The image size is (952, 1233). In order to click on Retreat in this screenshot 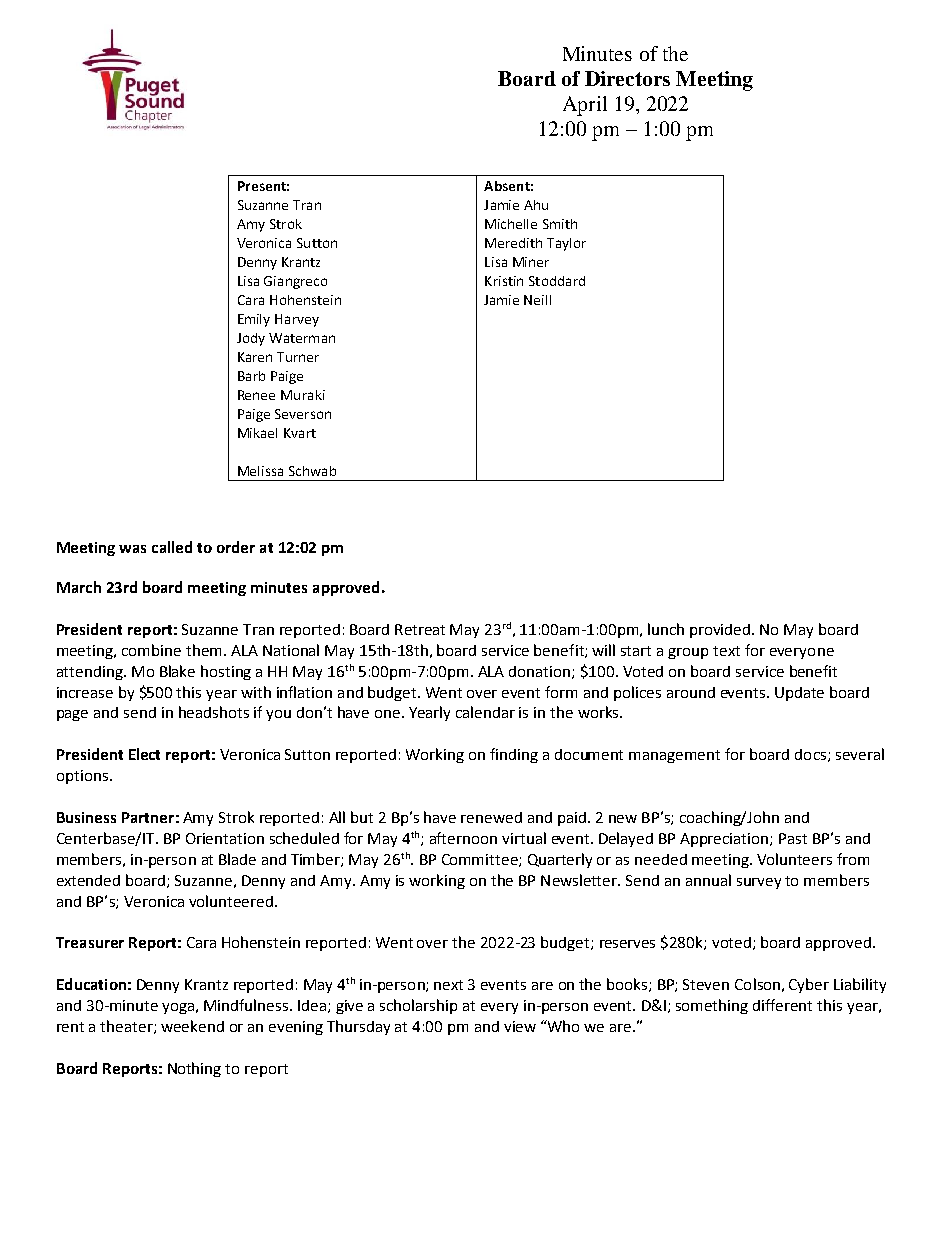, I will do `click(420, 629)`.
